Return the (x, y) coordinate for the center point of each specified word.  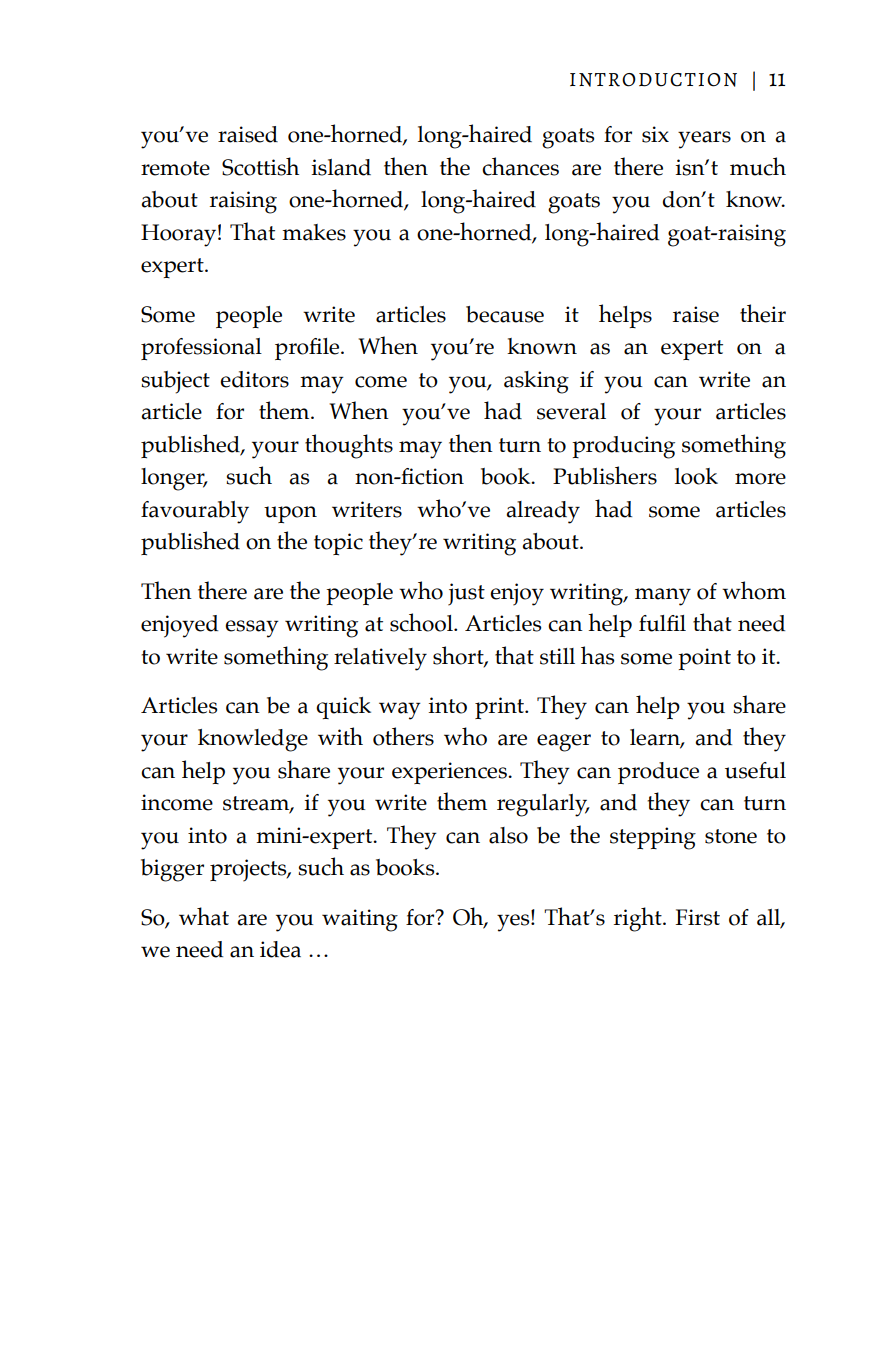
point (704, 659)
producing (623, 447)
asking (536, 382)
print (501, 708)
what (204, 916)
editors (254, 379)
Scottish (260, 166)
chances (520, 166)
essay (252, 629)
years (704, 140)
